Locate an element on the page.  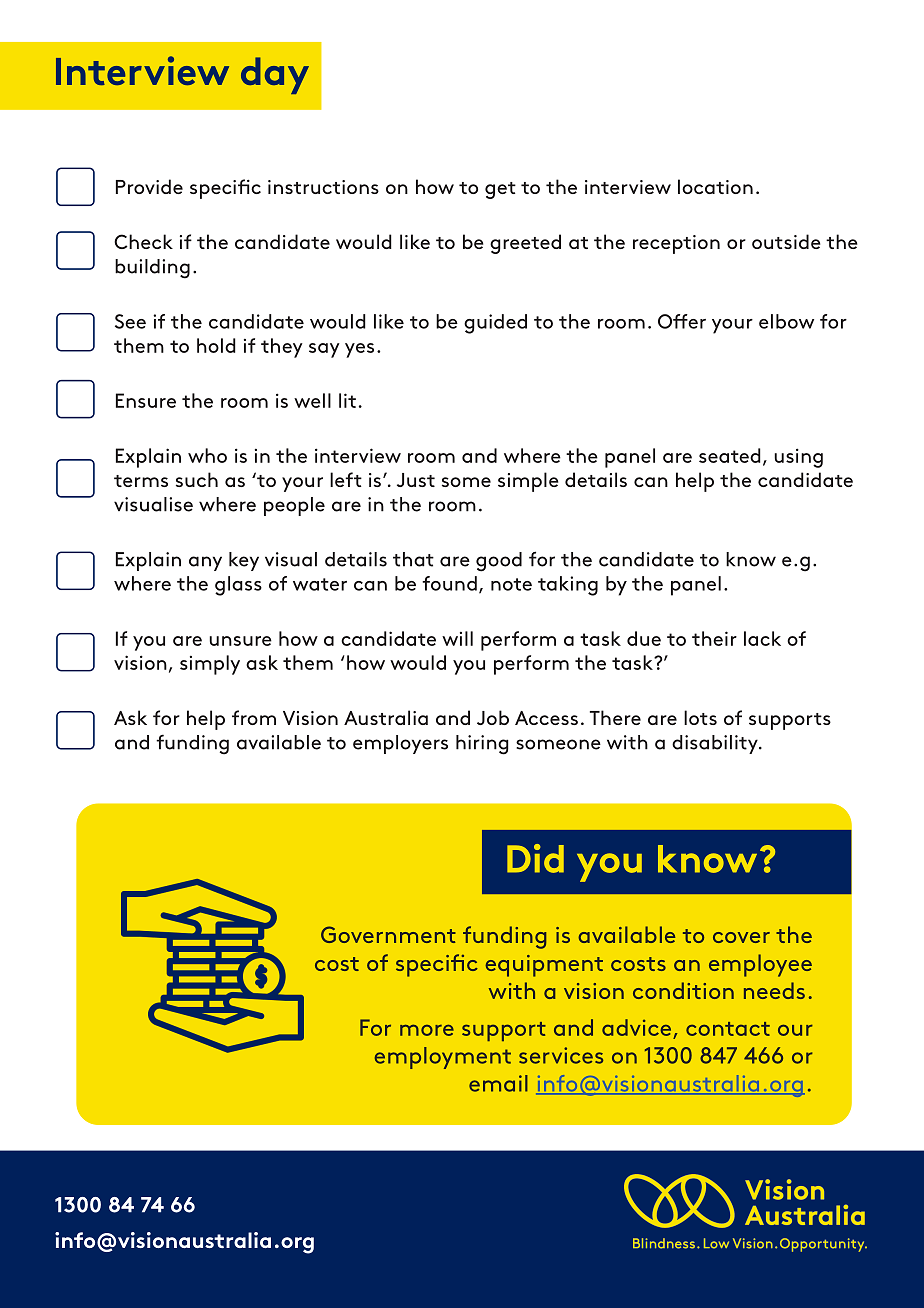
from is located at coordinates (254, 717).
